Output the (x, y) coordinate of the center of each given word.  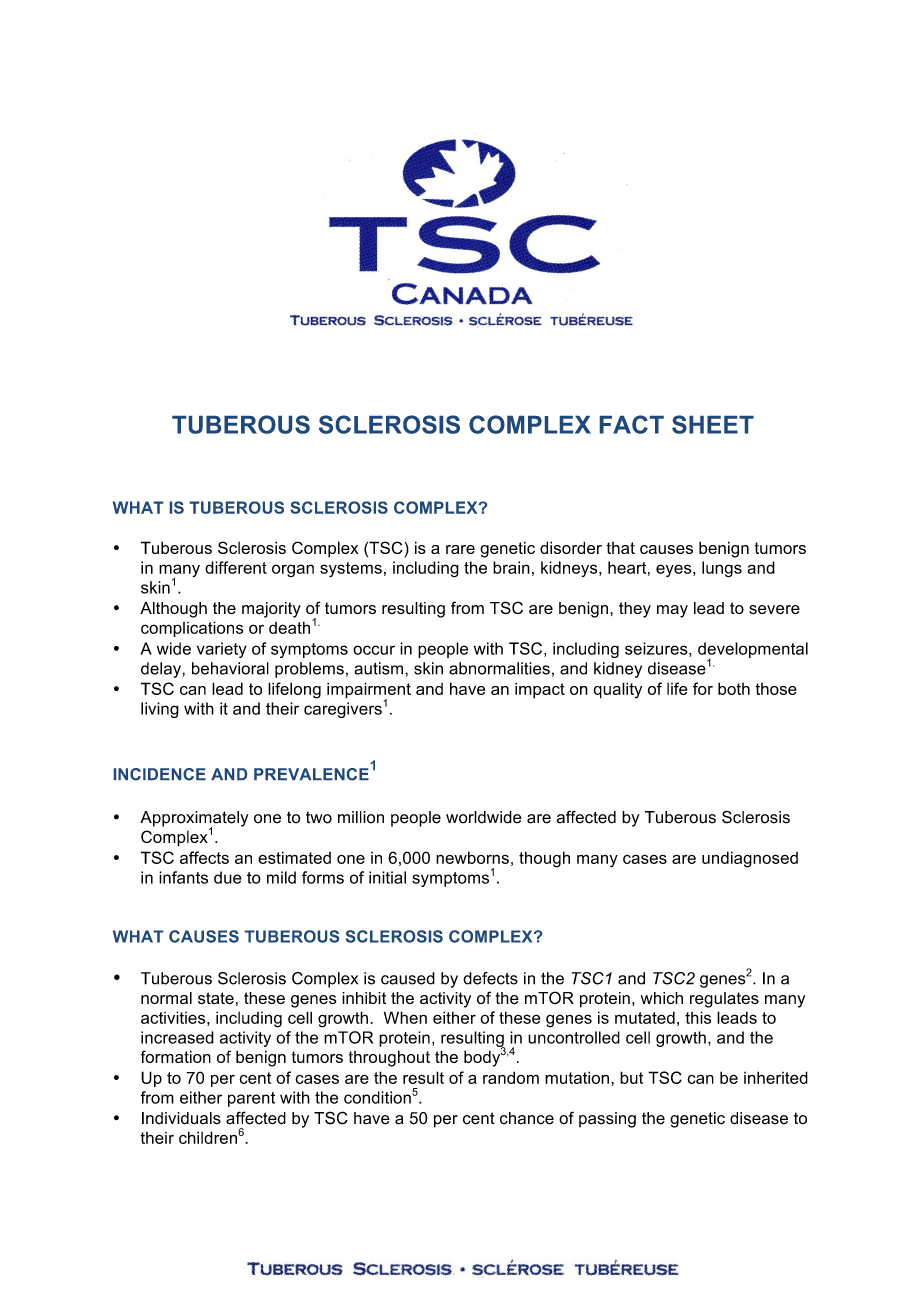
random (511, 1077)
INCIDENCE (160, 774)
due (228, 877)
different (236, 567)
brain (511, 567)
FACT (632, 424)
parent (251, 1099)
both (734, 688)
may (672, 611)
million (361, 817)
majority (271, 610)
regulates (724, 1000)
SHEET (713, 424)
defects (490, 978)
